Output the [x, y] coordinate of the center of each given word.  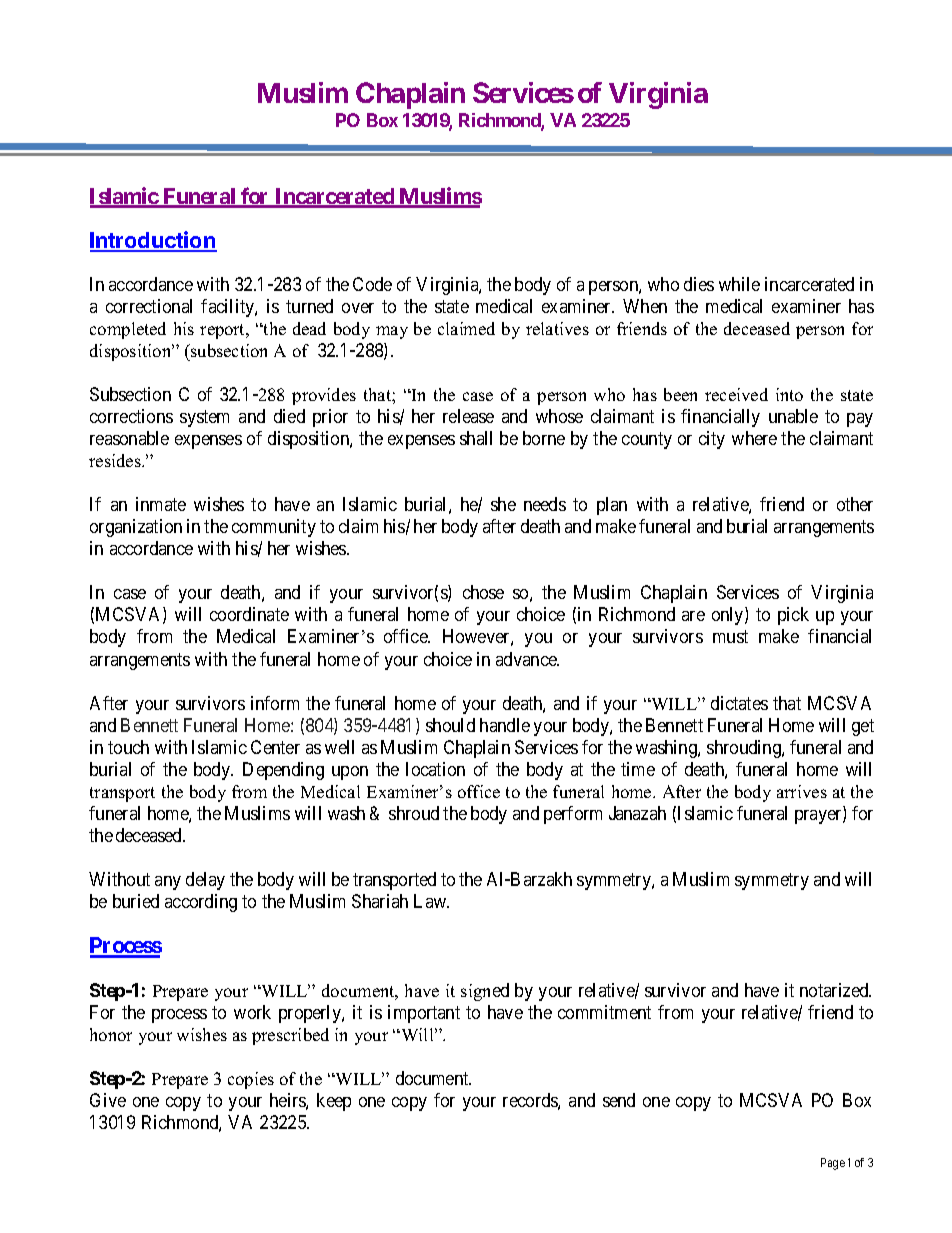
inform [275, 703]
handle [505, 725]
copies [251, 1080]
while [739, 284]
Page [833, 1164]
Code [372, 284]
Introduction [153, 241]
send [619, 1100]
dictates [739, 703]
